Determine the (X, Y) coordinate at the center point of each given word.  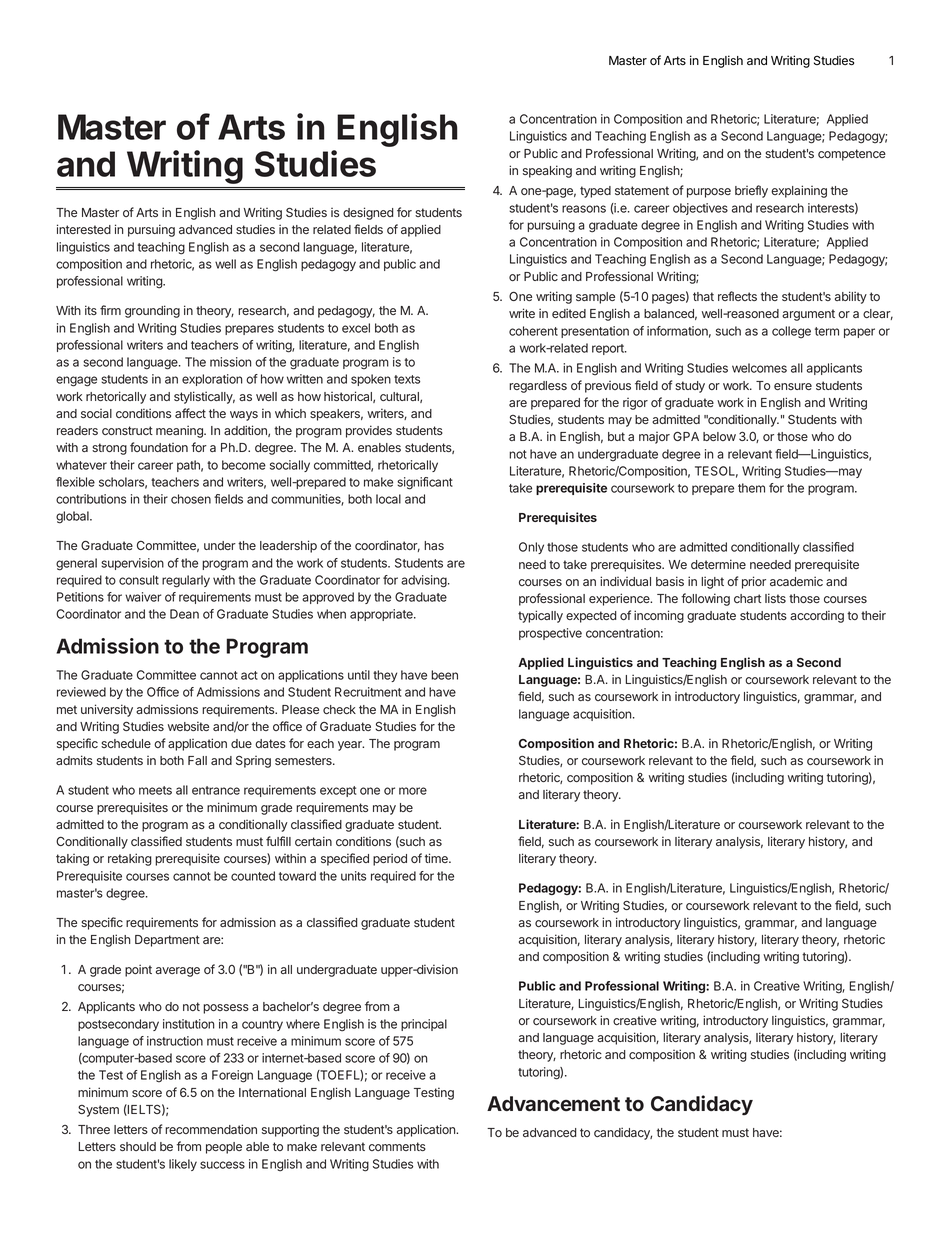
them (751, 488)
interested (84, 229)
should (138, 1146)
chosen (191, 499)
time (437, 858)
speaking (547, 171)
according (817, 616)
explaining (799, 191)
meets (155, 790)
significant (425, 483)
